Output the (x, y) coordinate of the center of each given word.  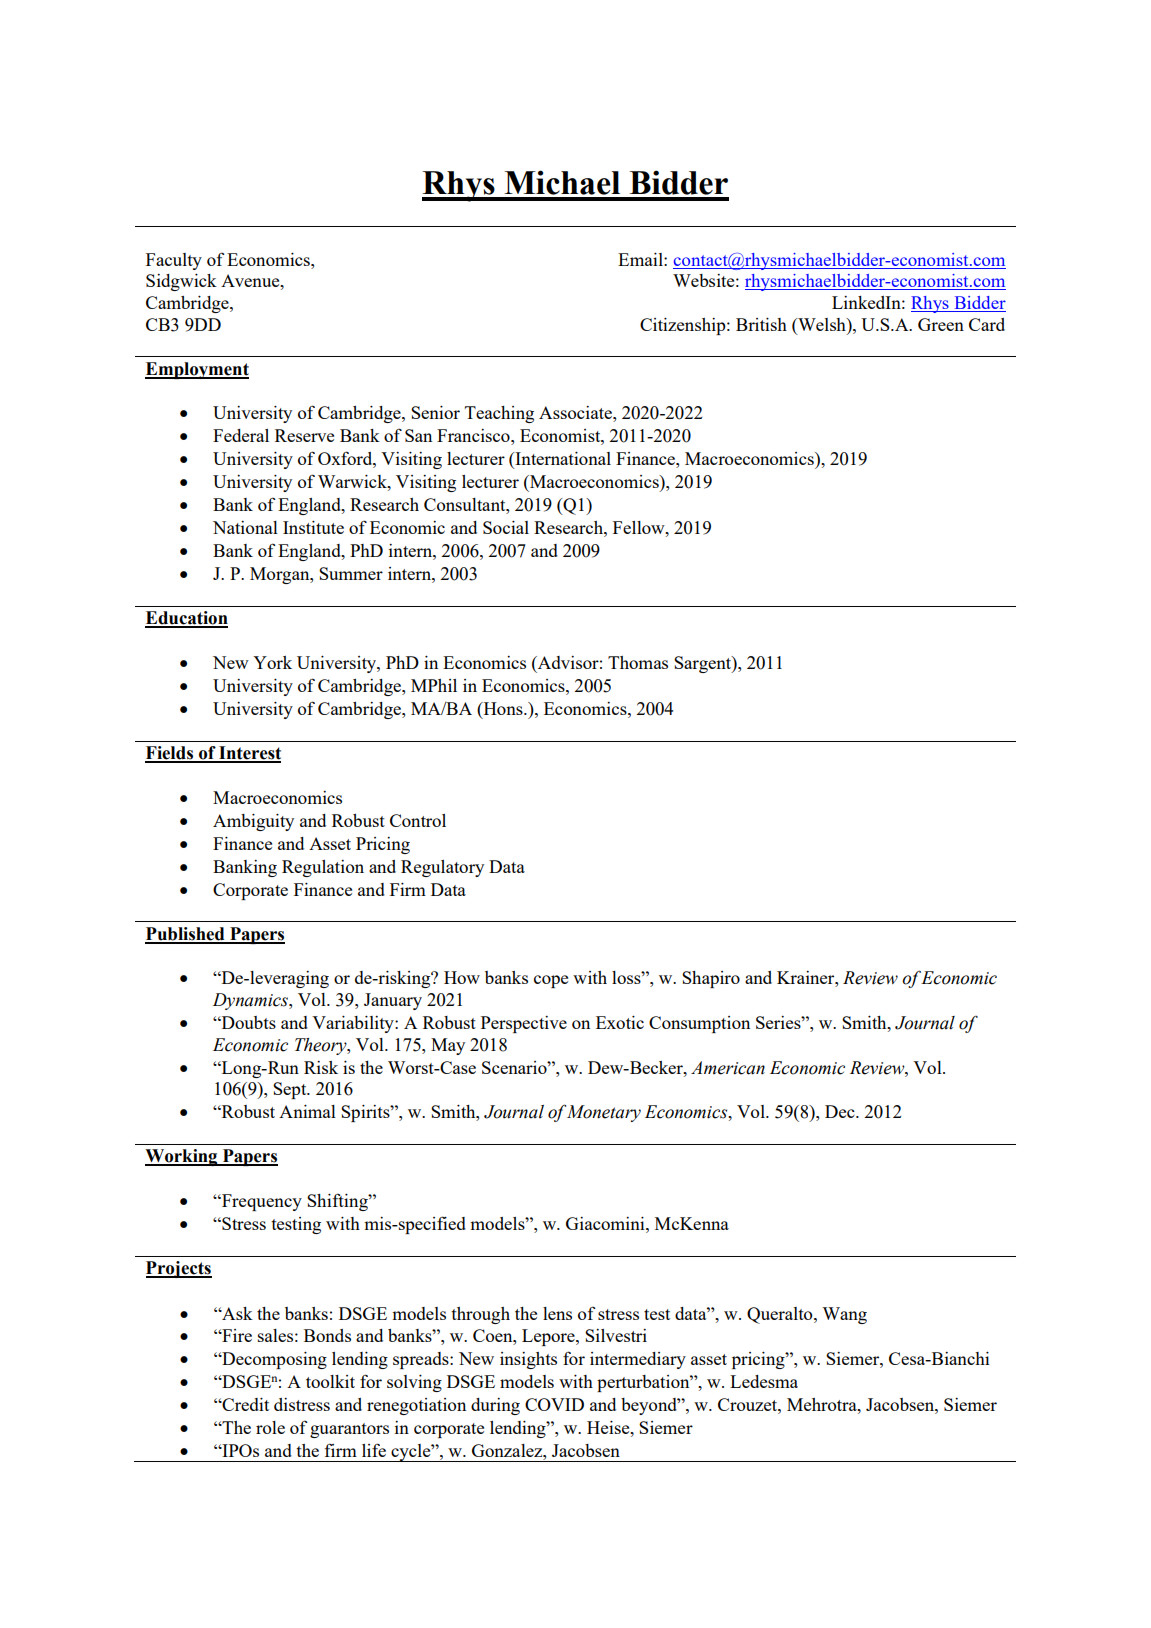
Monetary (604, 1113)
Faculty (174, 261)
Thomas (638, 662)
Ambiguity (253, 822)
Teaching (499, 414)
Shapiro (711, 979)
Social (506, 527)
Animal (307, 1111)
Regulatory (442, 868)
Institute (313, 527)
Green (941, 324)
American (728, 1068)
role (270, 1427)
